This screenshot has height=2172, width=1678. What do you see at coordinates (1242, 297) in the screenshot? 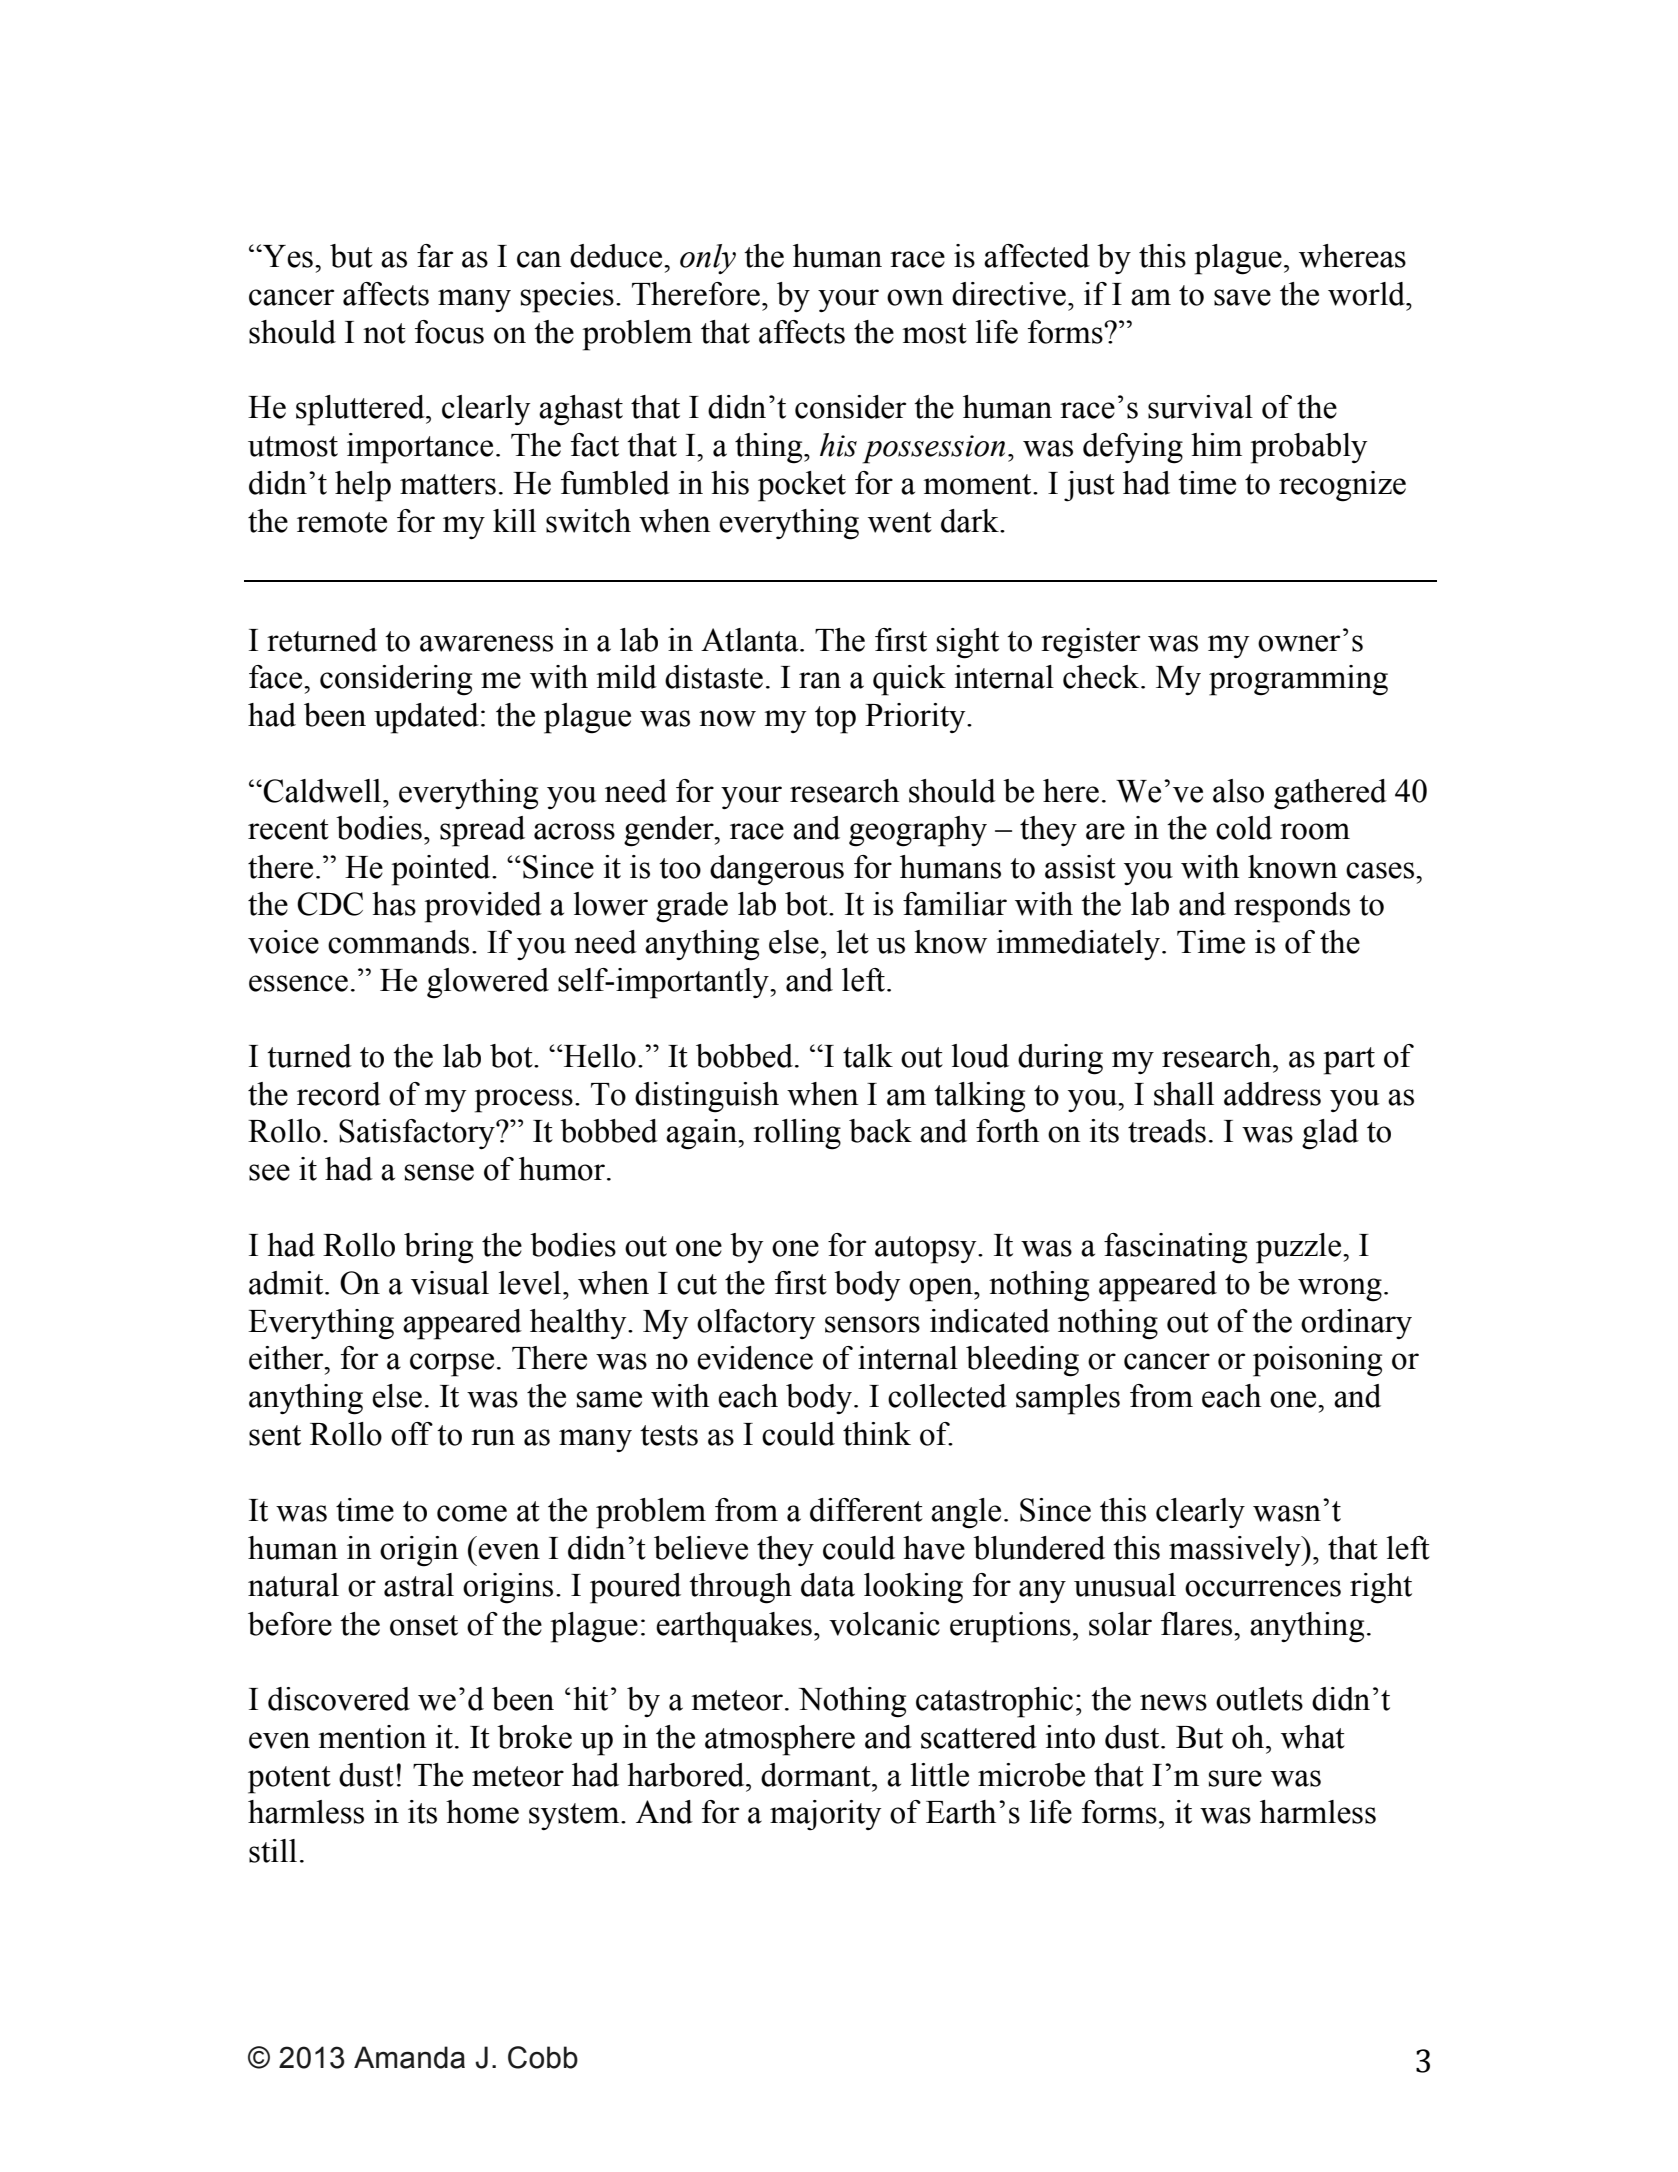
I see `save` at bounding box center [1242, 297].
